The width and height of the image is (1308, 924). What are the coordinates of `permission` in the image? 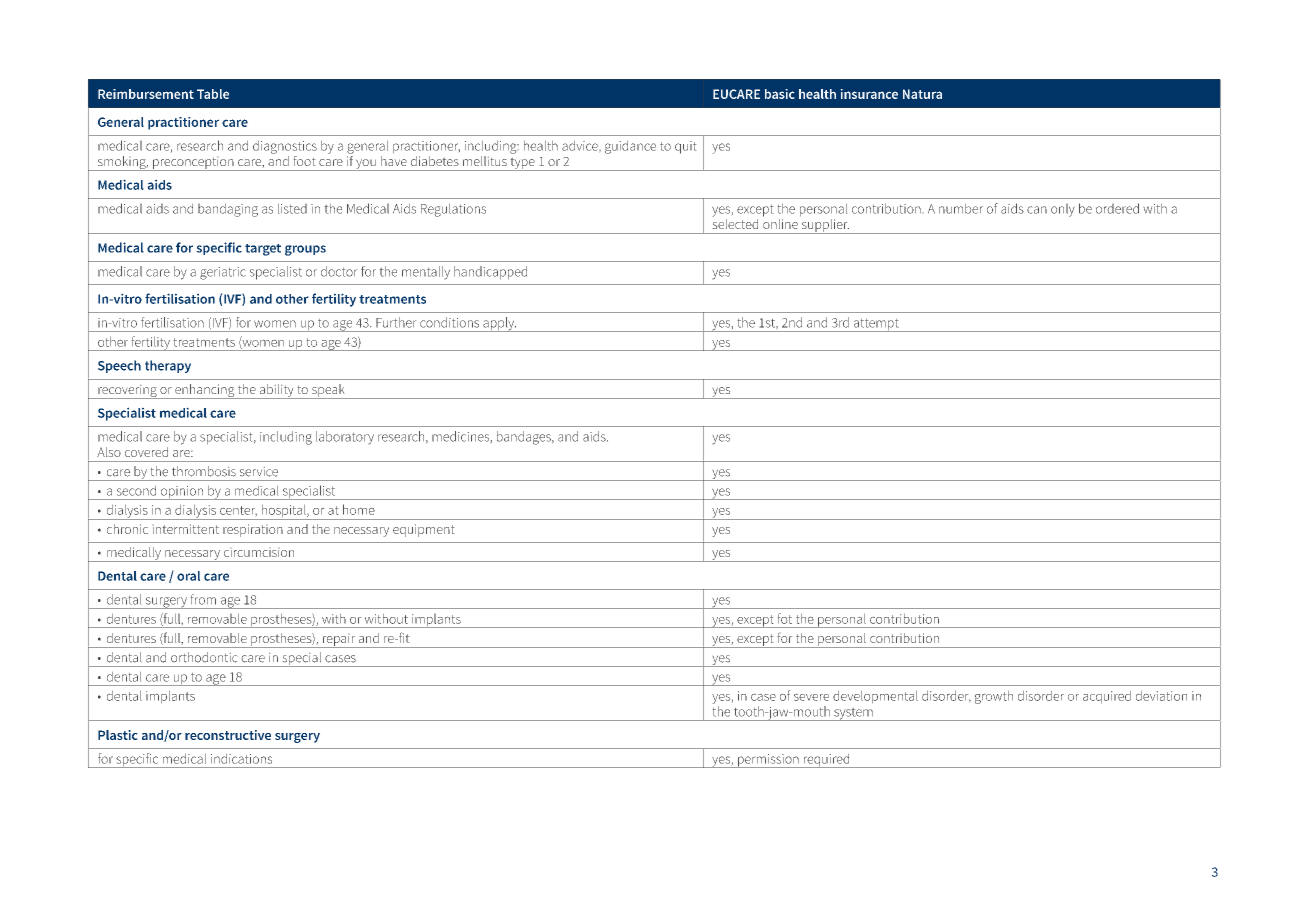 It's located at (768, 761).
